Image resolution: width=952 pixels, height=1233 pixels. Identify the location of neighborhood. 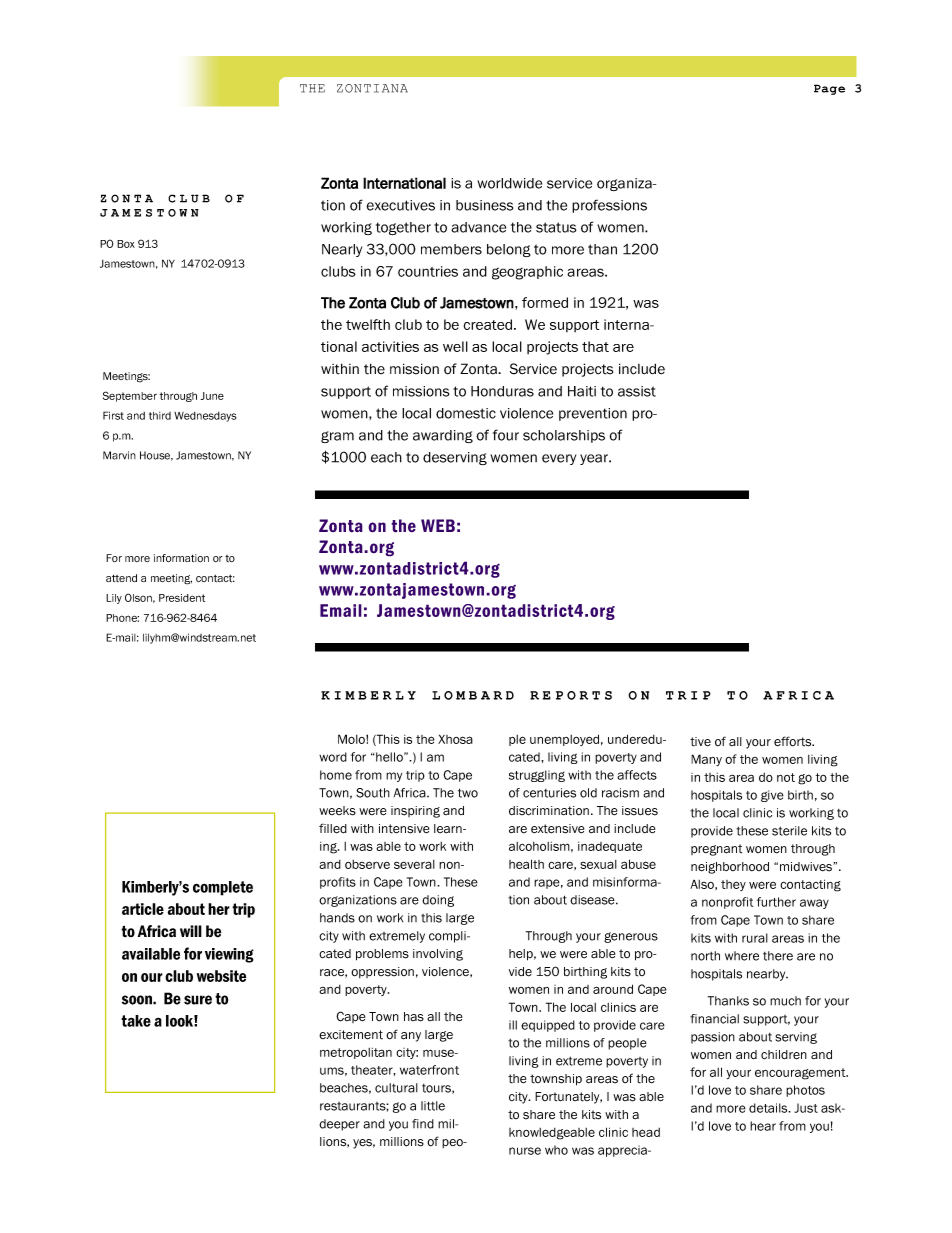
(730, 868).
